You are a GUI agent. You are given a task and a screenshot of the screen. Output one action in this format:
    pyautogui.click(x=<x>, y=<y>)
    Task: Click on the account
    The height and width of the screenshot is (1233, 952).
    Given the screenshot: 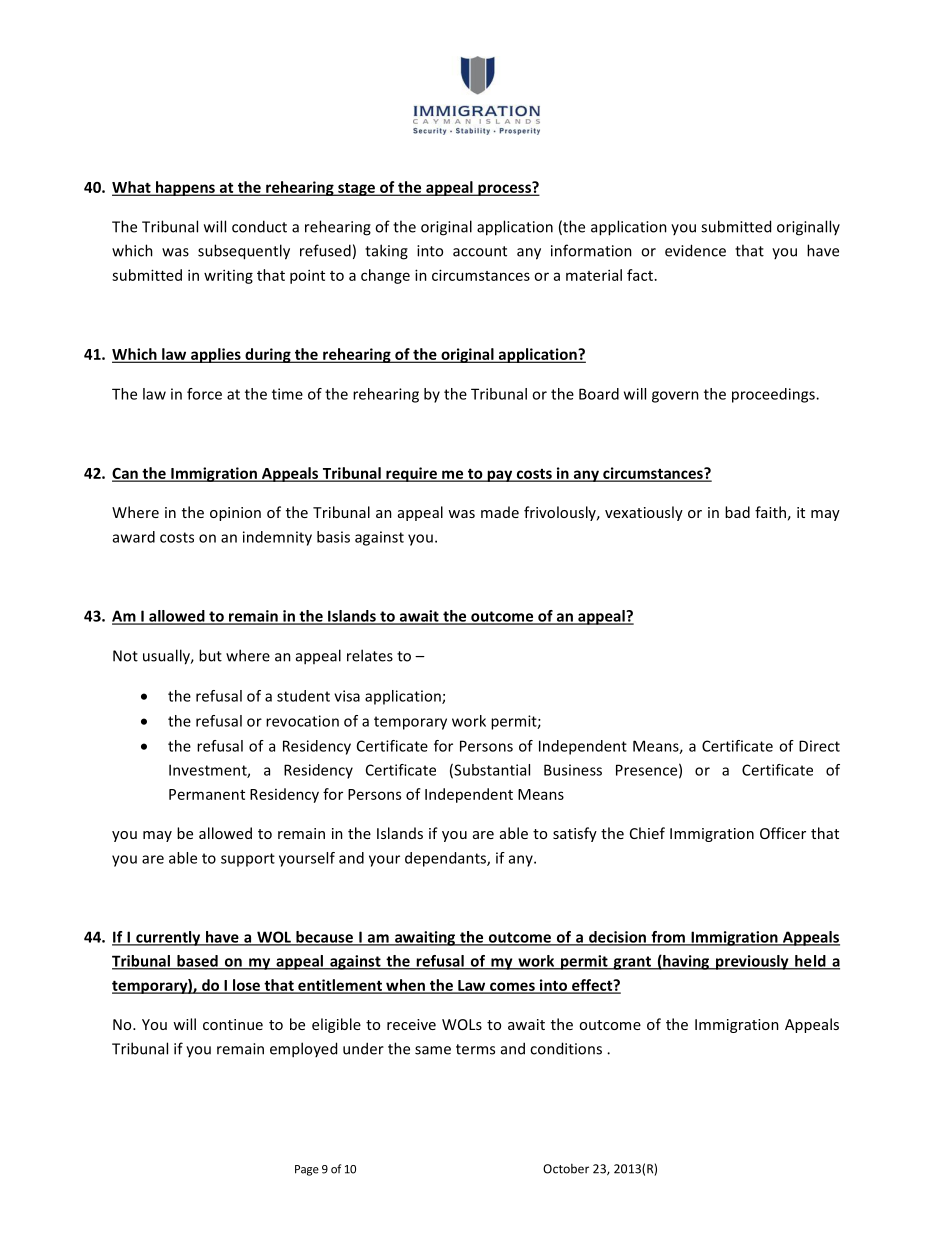 What is the action you would take?
    pyautogui.click(x=480, y=251)
